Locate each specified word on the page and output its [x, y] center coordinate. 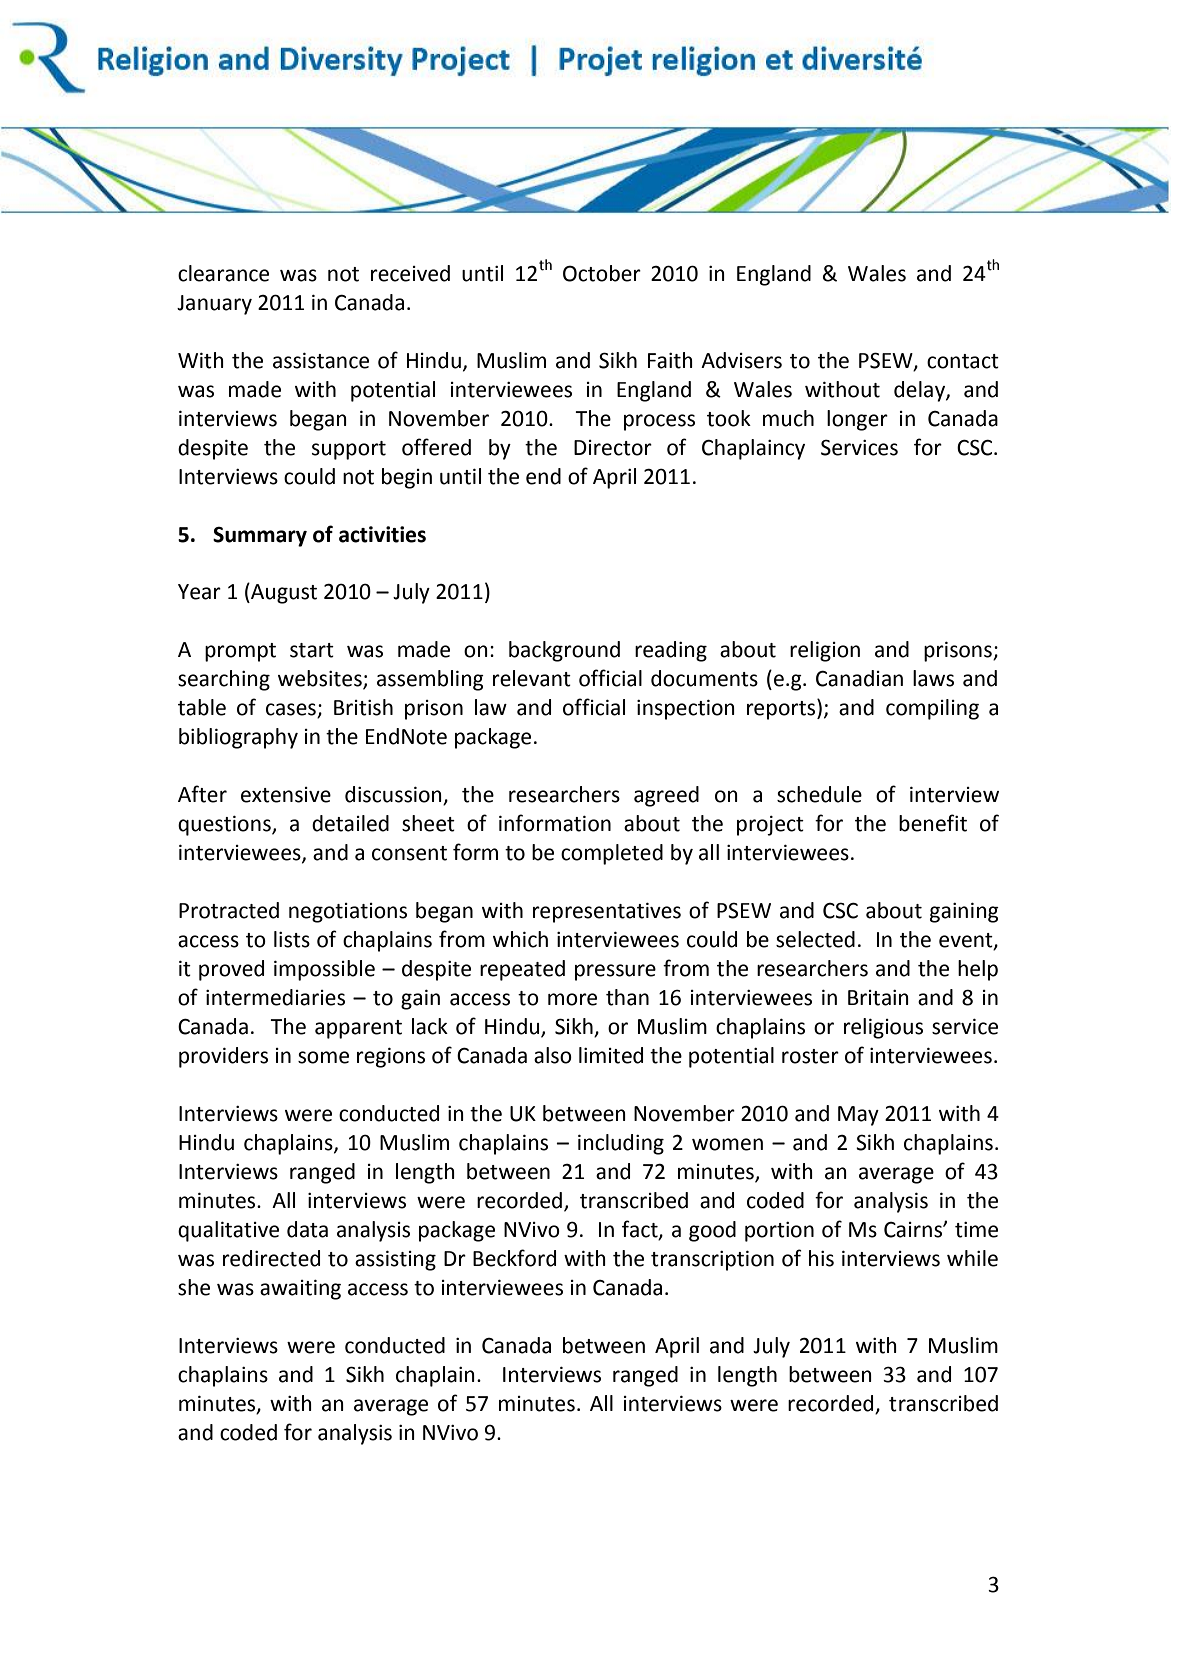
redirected [271, 1258]
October [602, 273]
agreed [666, 796]
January [214, 305]
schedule [819, 794]
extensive [286, 795]
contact [963, 361]
